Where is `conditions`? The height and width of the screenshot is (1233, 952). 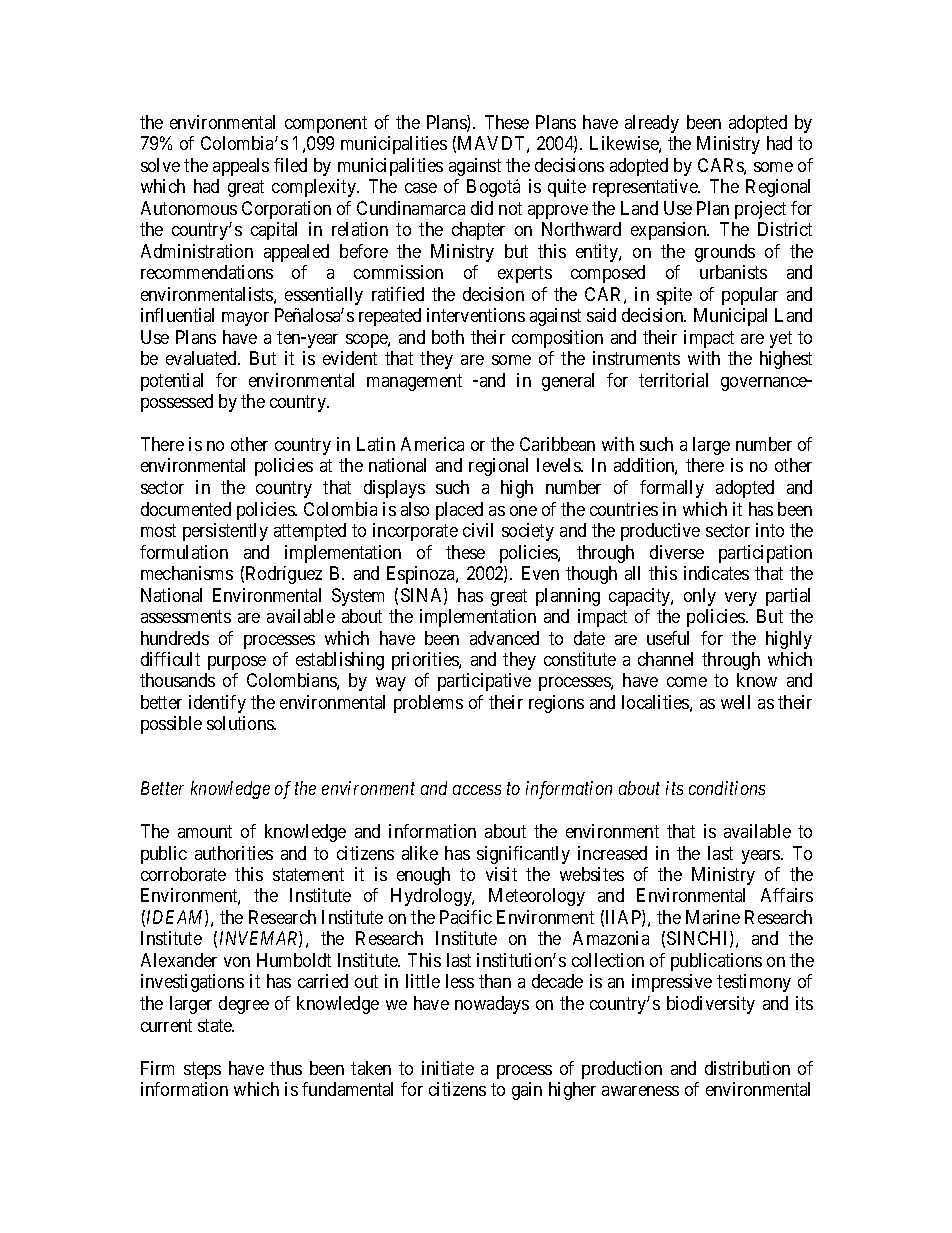 conditions is located at coordinates (727, 788).
